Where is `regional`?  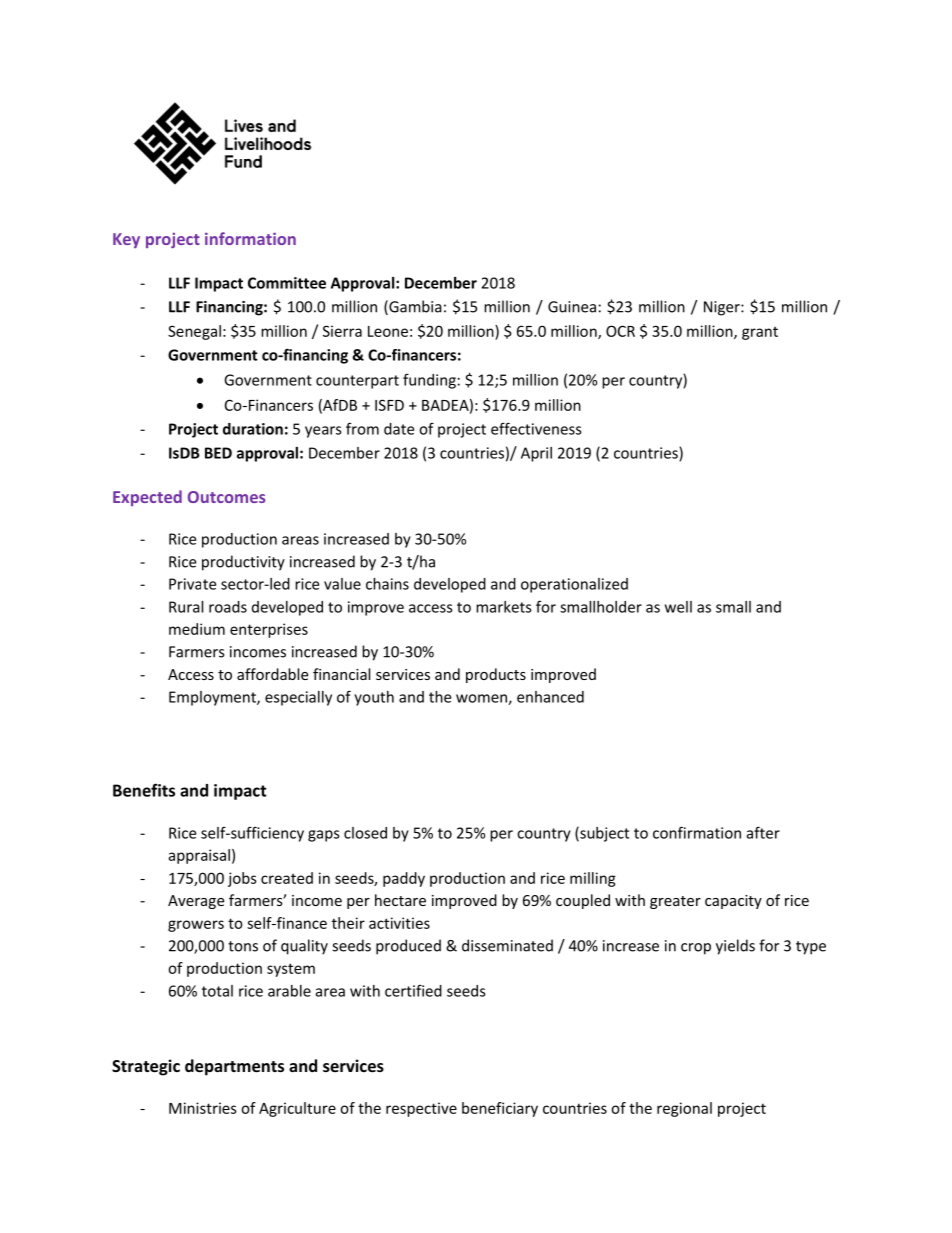
regional is located at coordinates (684, 1109).
